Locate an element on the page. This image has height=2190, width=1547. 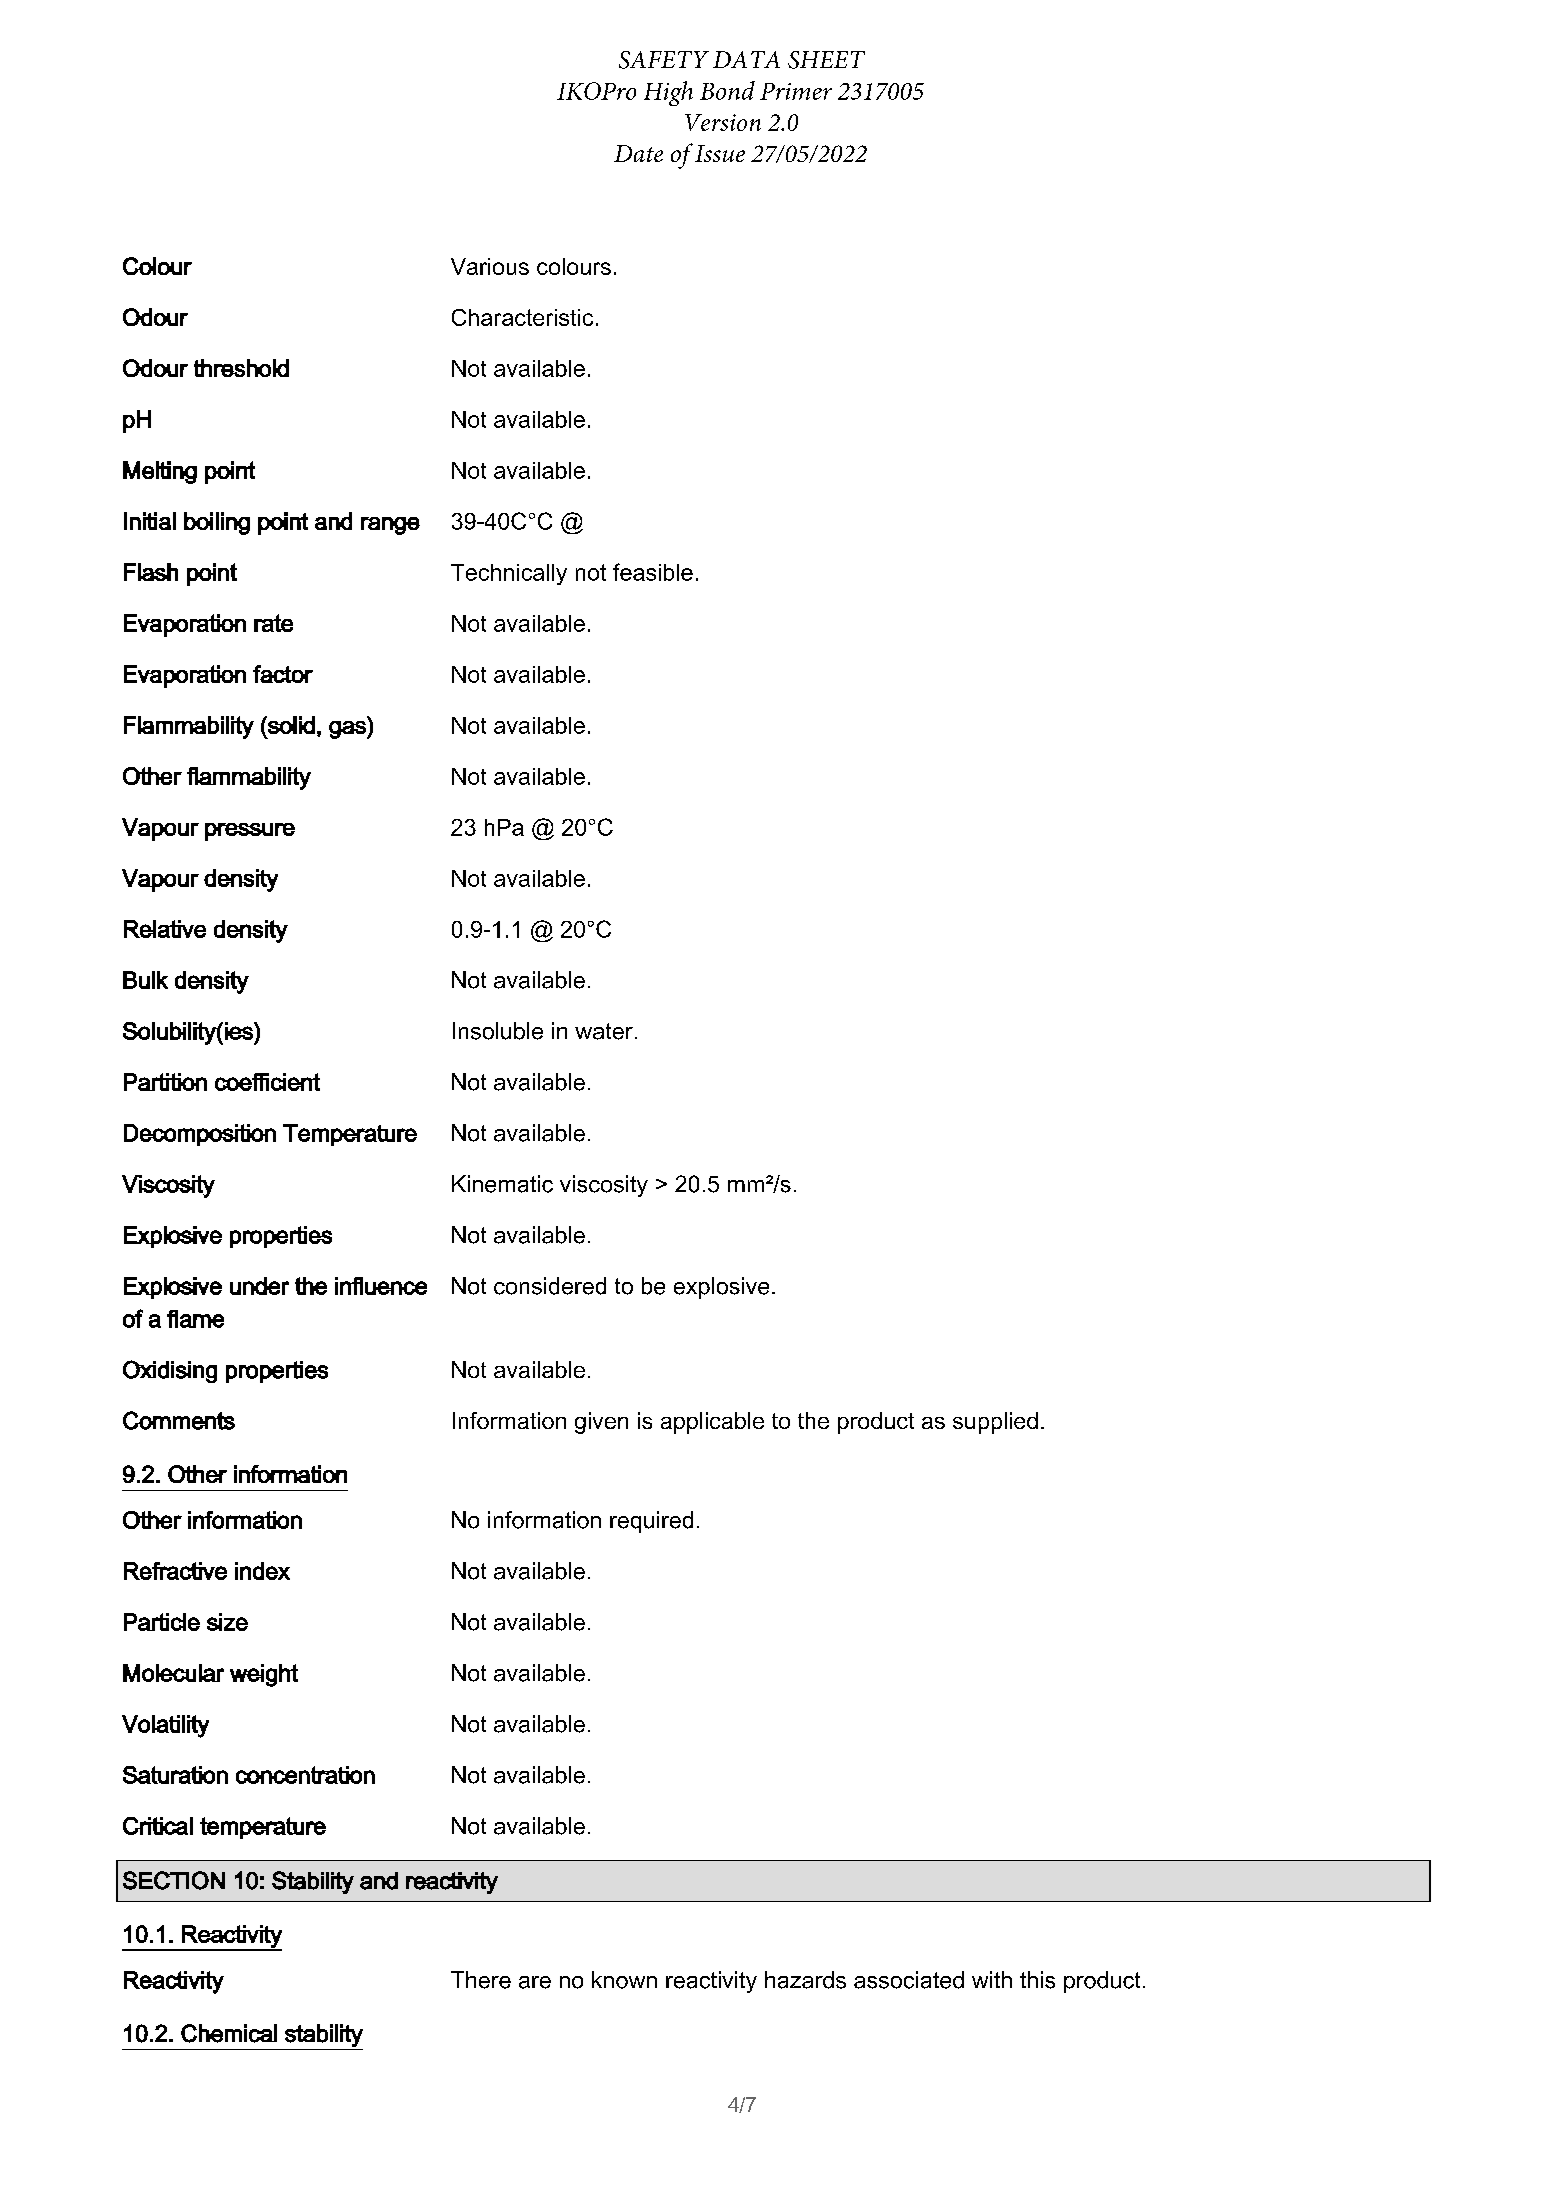
water is located at coordinates (604, 1031).
